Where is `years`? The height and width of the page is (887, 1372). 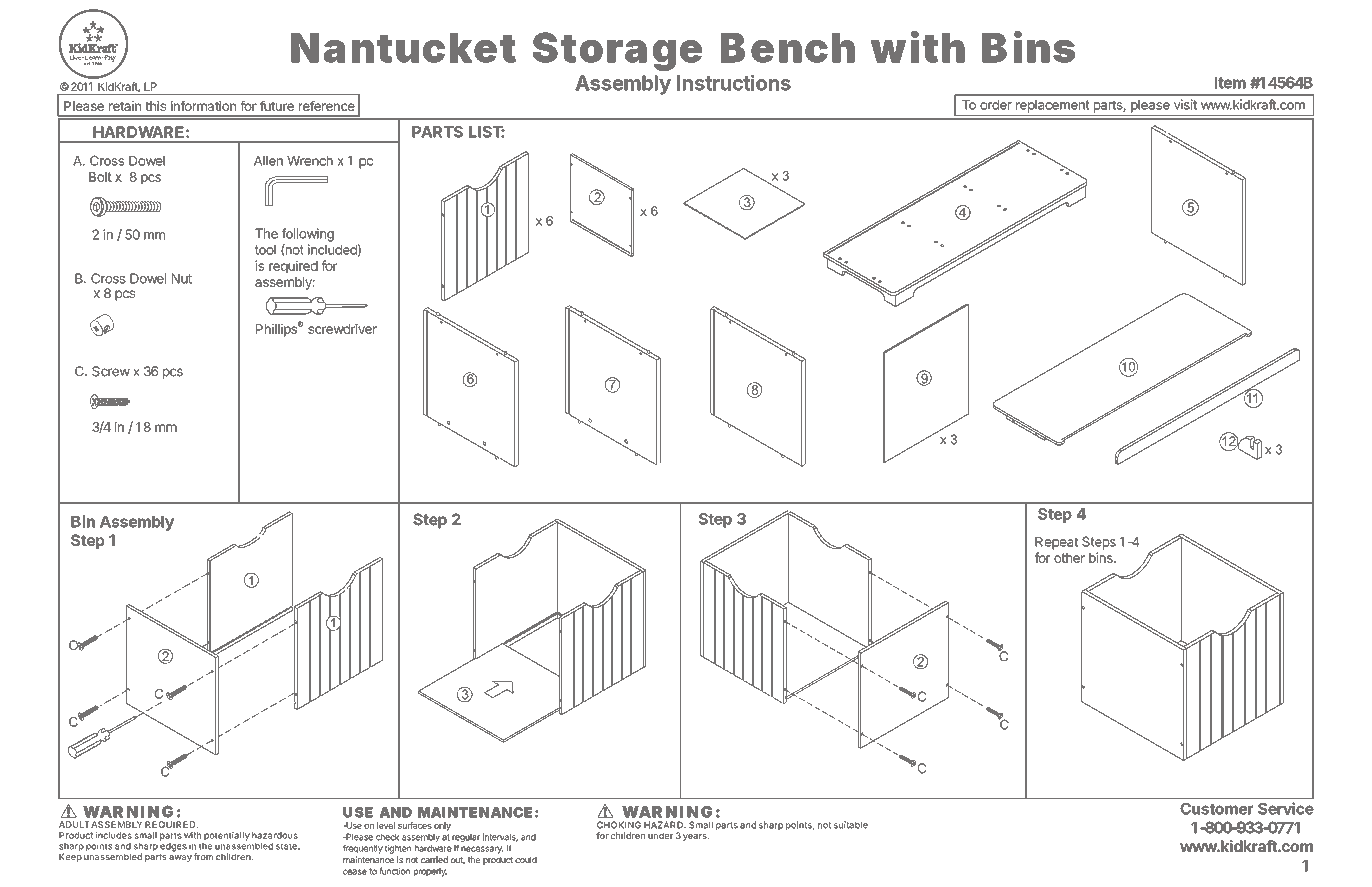
years is located at coordinates (696, 837).
